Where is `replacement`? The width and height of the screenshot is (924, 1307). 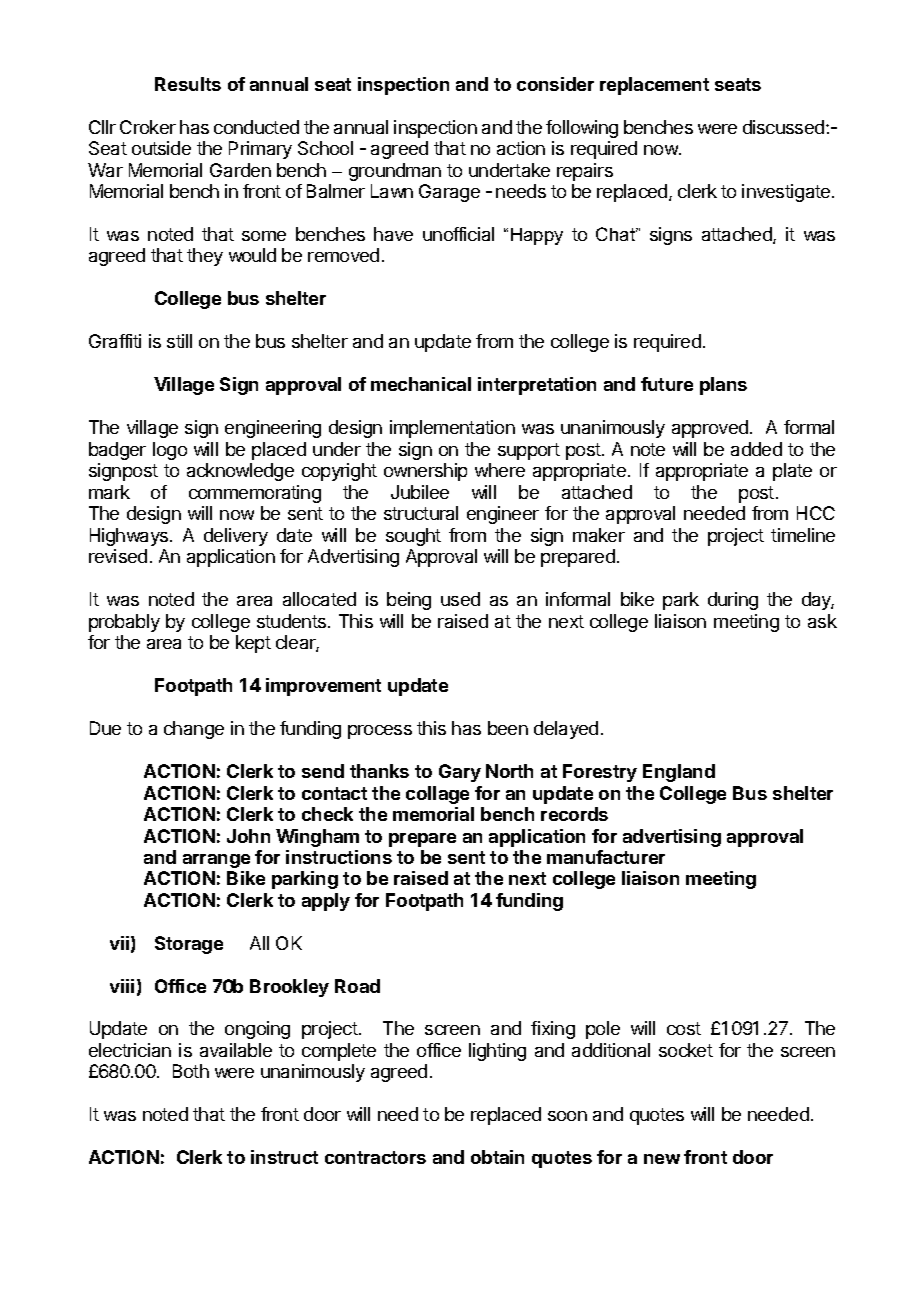
replacement is located at coordinates (654, 86).
